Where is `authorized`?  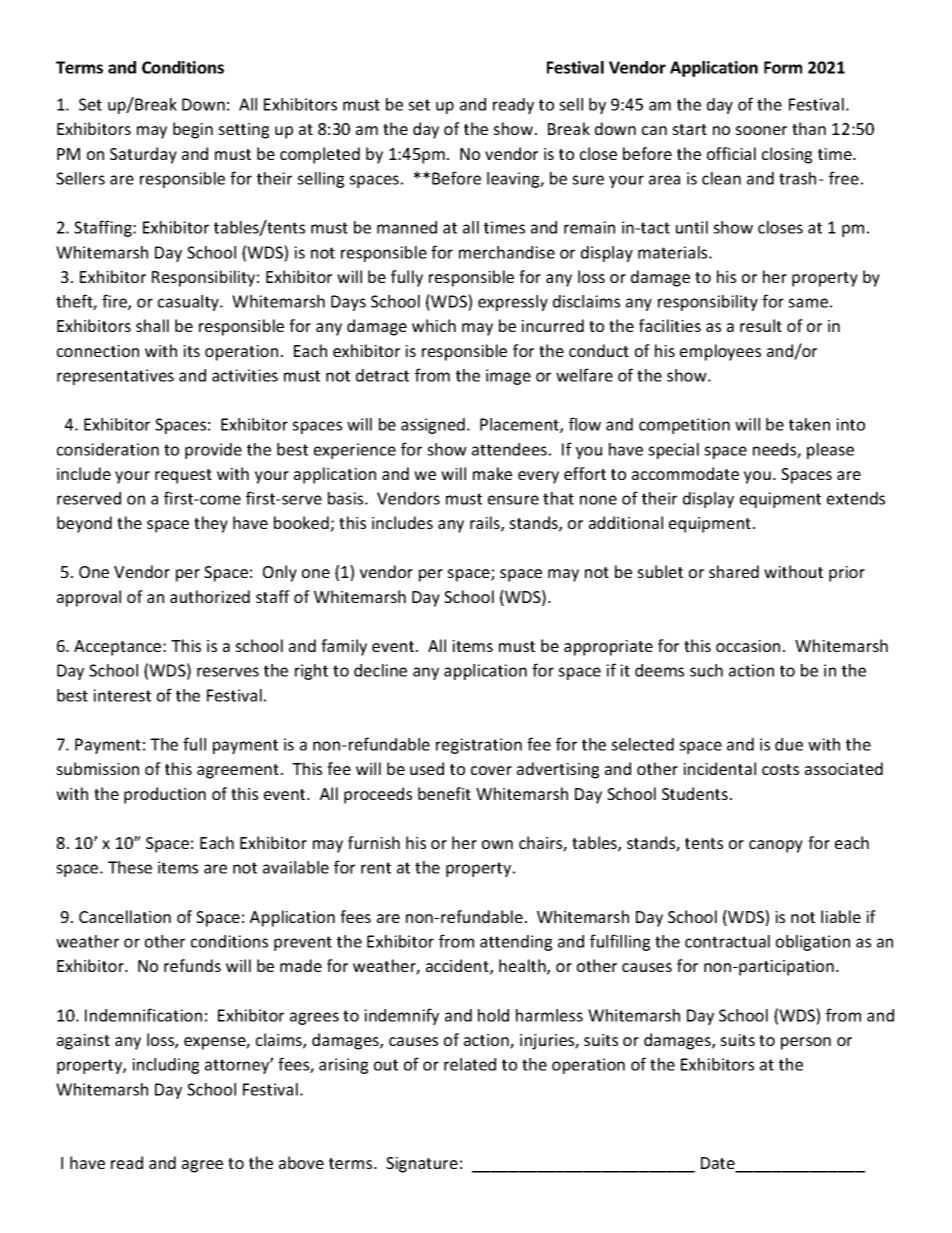
authorized is located at coordinates (210, 596).
